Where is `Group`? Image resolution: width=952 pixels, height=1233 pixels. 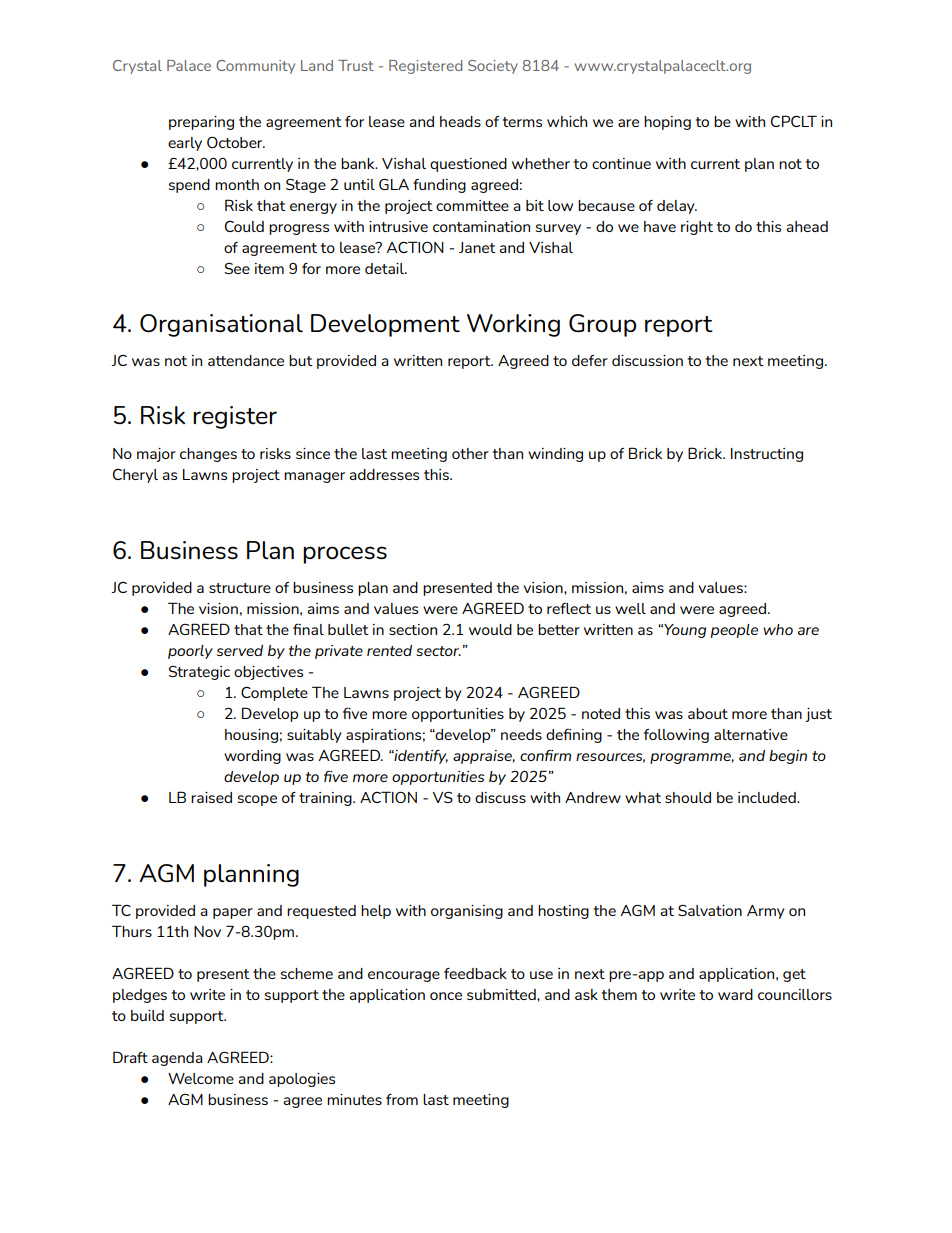 Group is located at coordinates (602, 325).
